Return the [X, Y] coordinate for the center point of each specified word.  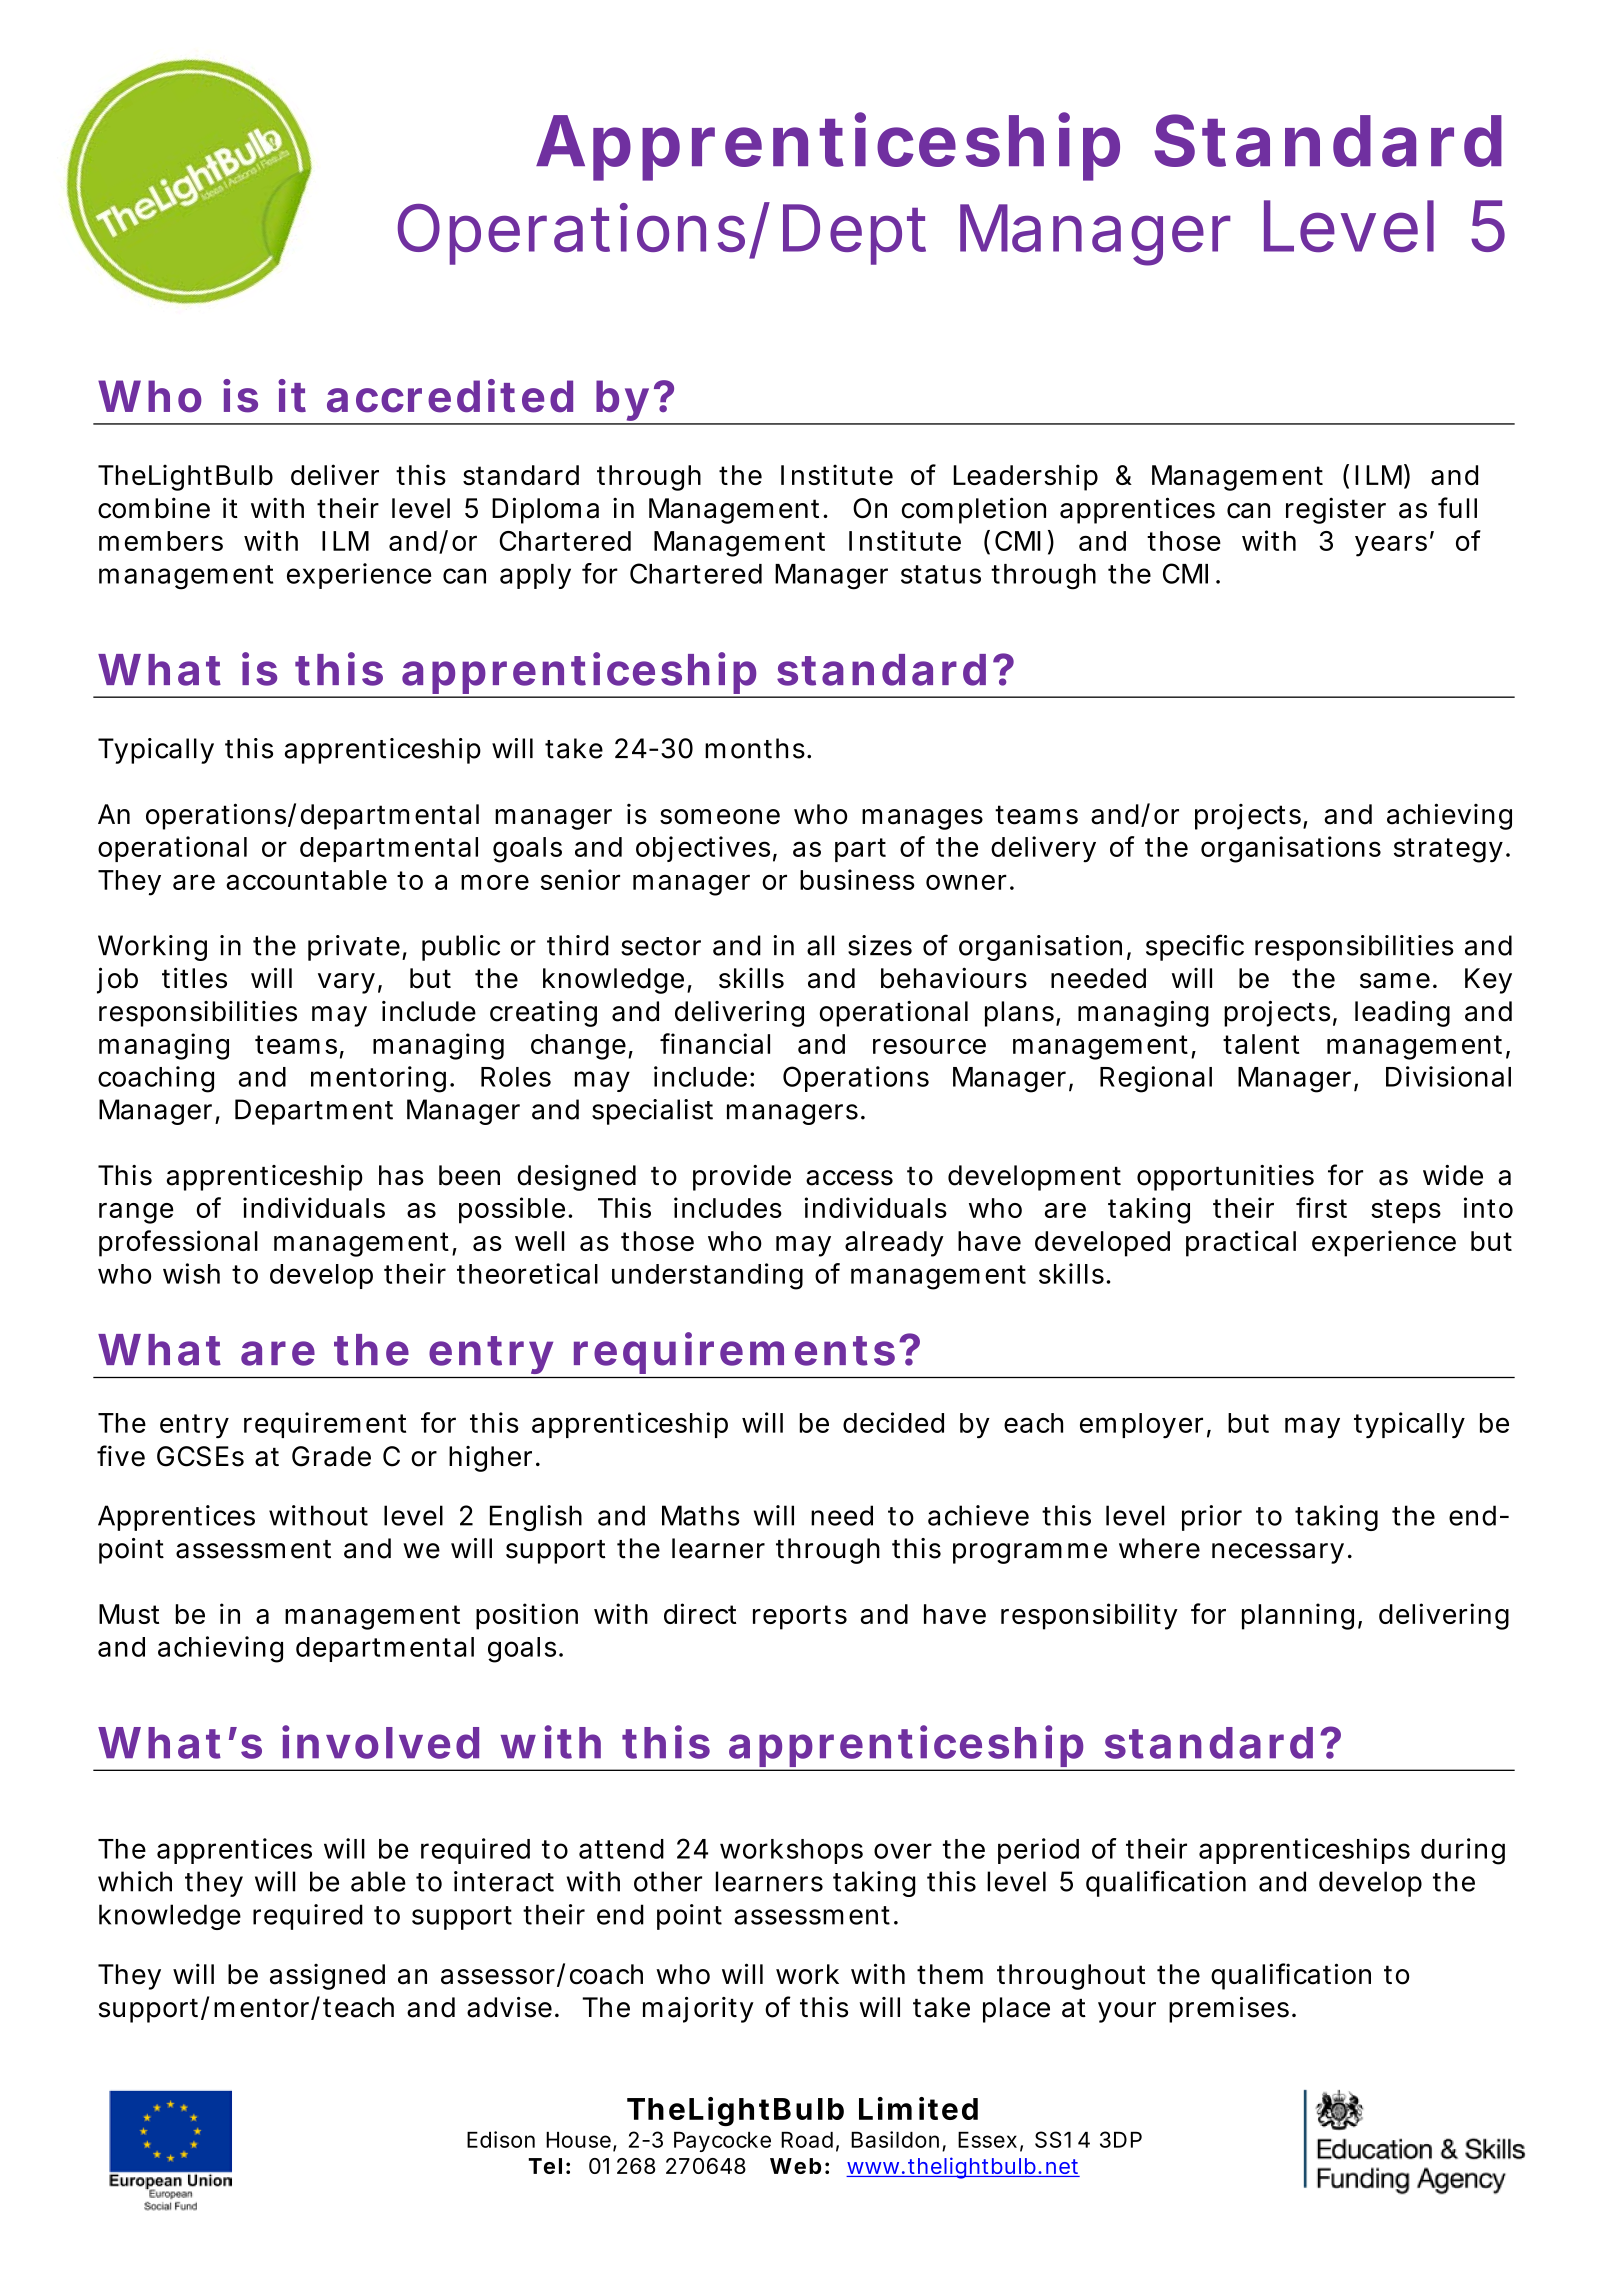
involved [380, 1742]
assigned [327, 1977]
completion [974, 510]
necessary [1281, 1553]
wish [191, 1273]
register [1336, 510]
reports [800, 1617]
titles [194, 978]
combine [154, 508]
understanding [707, 1276]
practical [1241, 1243]
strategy [1452, 850]
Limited [918, 2108]
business [857, 879]
